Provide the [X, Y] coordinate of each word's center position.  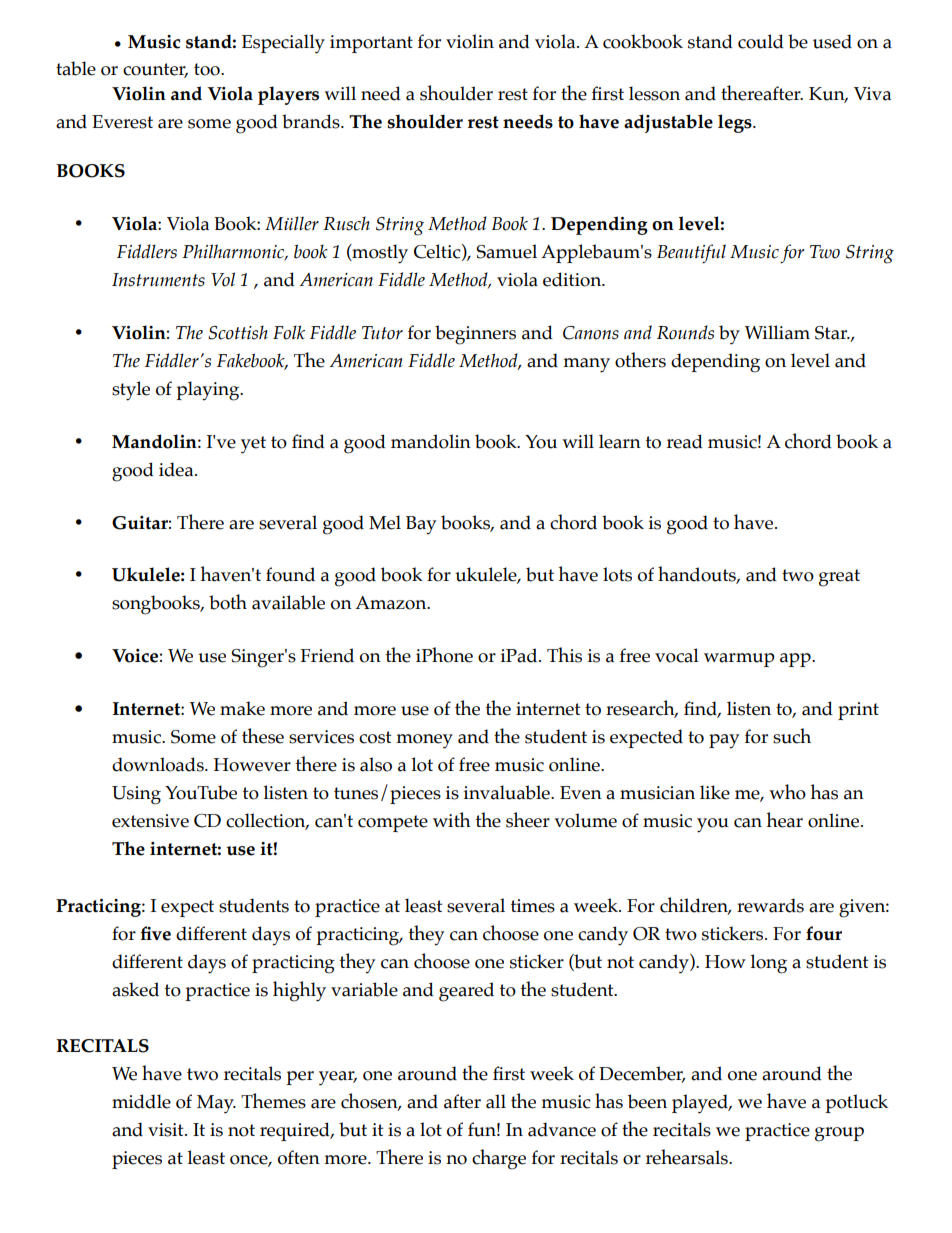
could [761, 41]
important [371, 44]
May [216, 1104]
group [839, 1134]
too [208, 69]
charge [499, 1159]
